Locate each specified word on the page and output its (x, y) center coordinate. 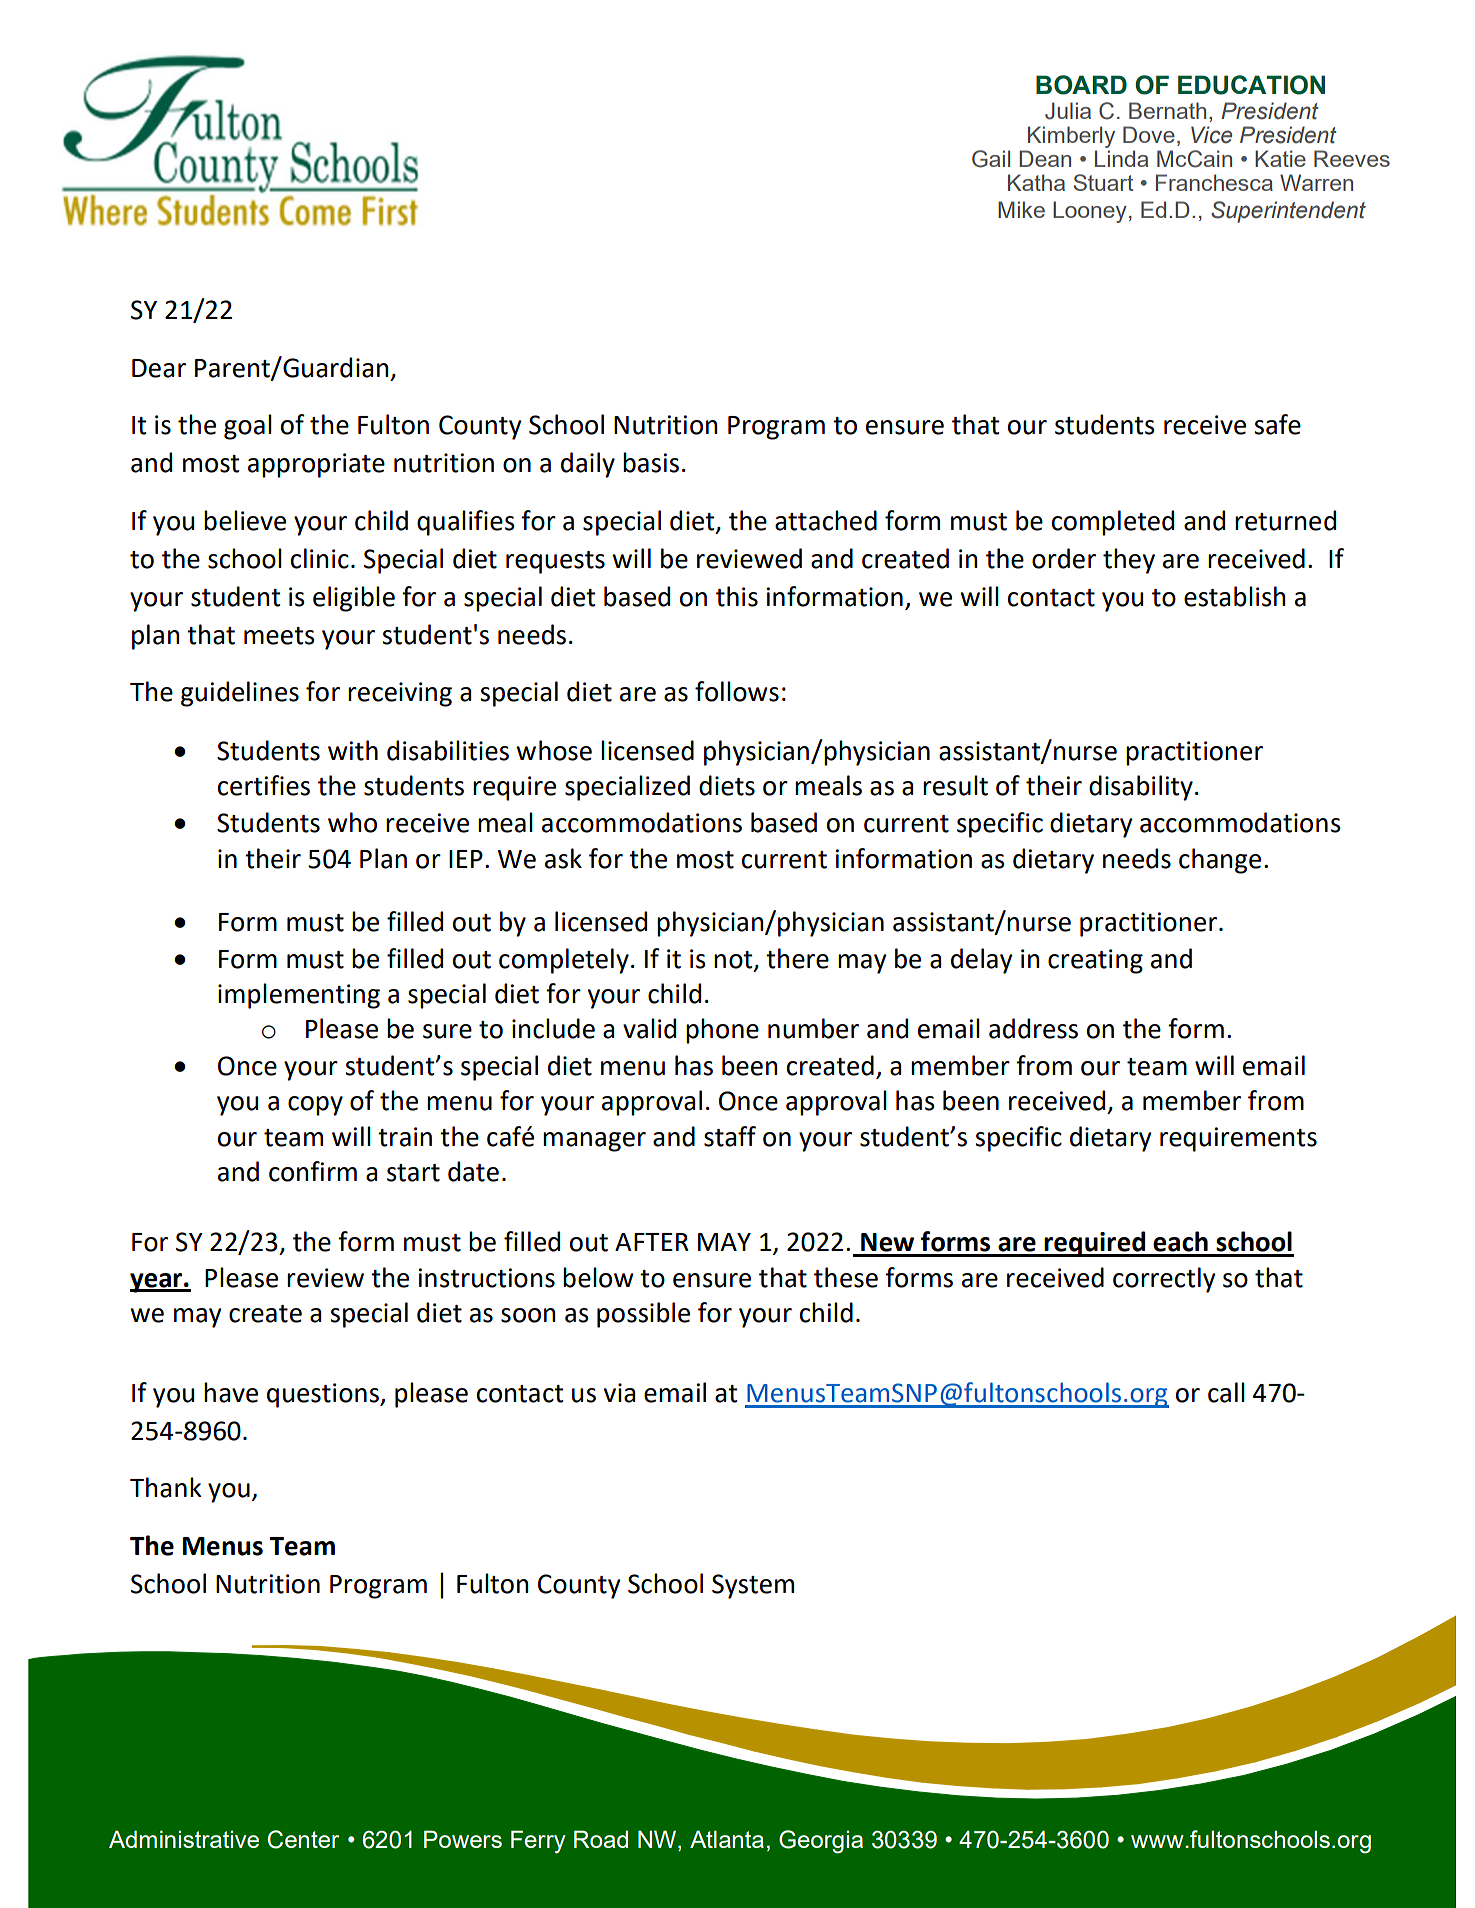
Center (303, 1839)
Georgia (821, 1842)
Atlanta (727, 1839)
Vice (1211, 135)
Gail (991, 159)
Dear (159, 368)
